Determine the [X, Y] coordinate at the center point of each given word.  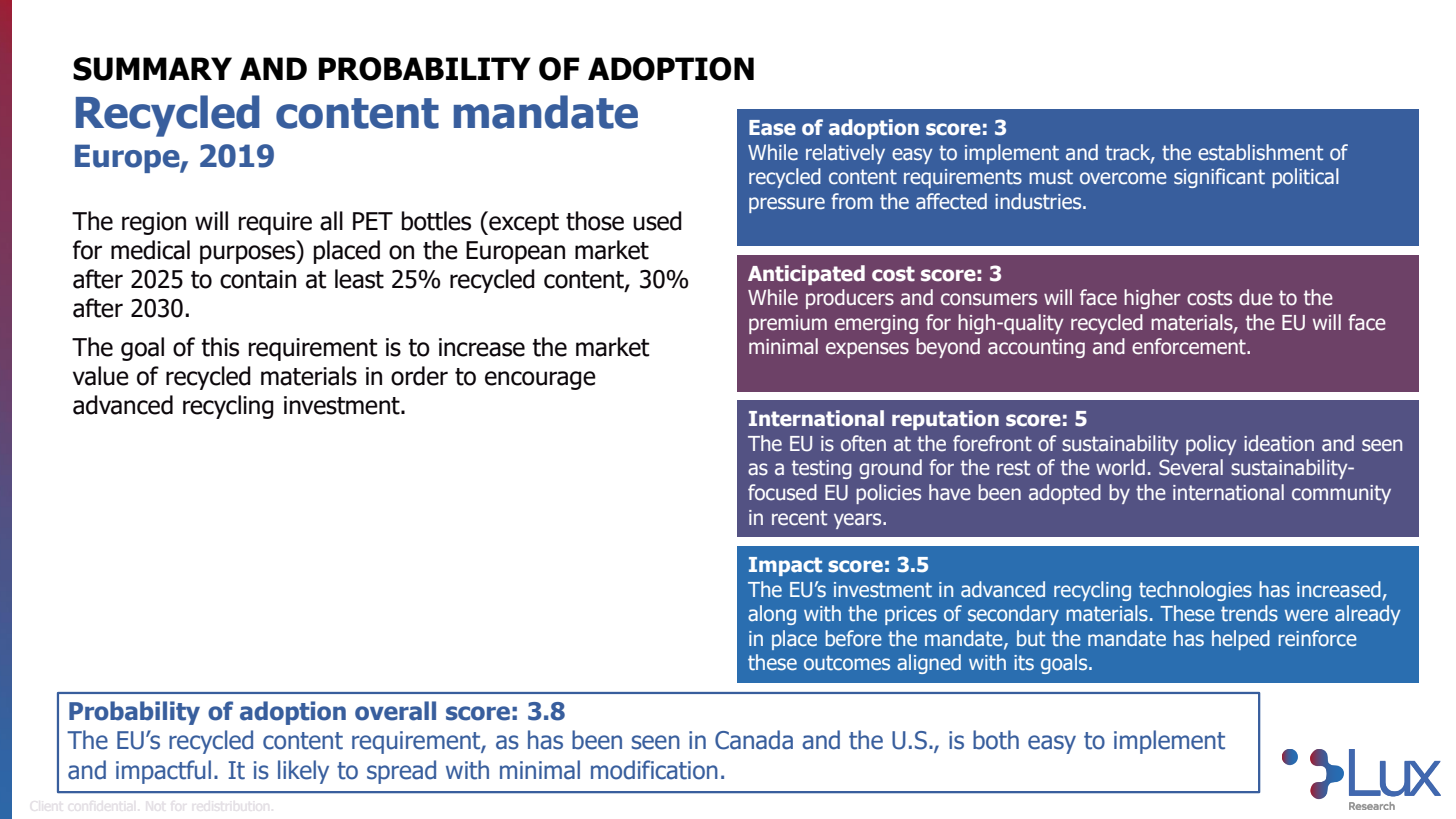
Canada [754, 740]
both [996, 740]
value [101, 376]
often [863, 443]
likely [303, 772]
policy [1211, 445]
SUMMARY [152, 69]
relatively [845, 154]
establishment [1260, 152]
